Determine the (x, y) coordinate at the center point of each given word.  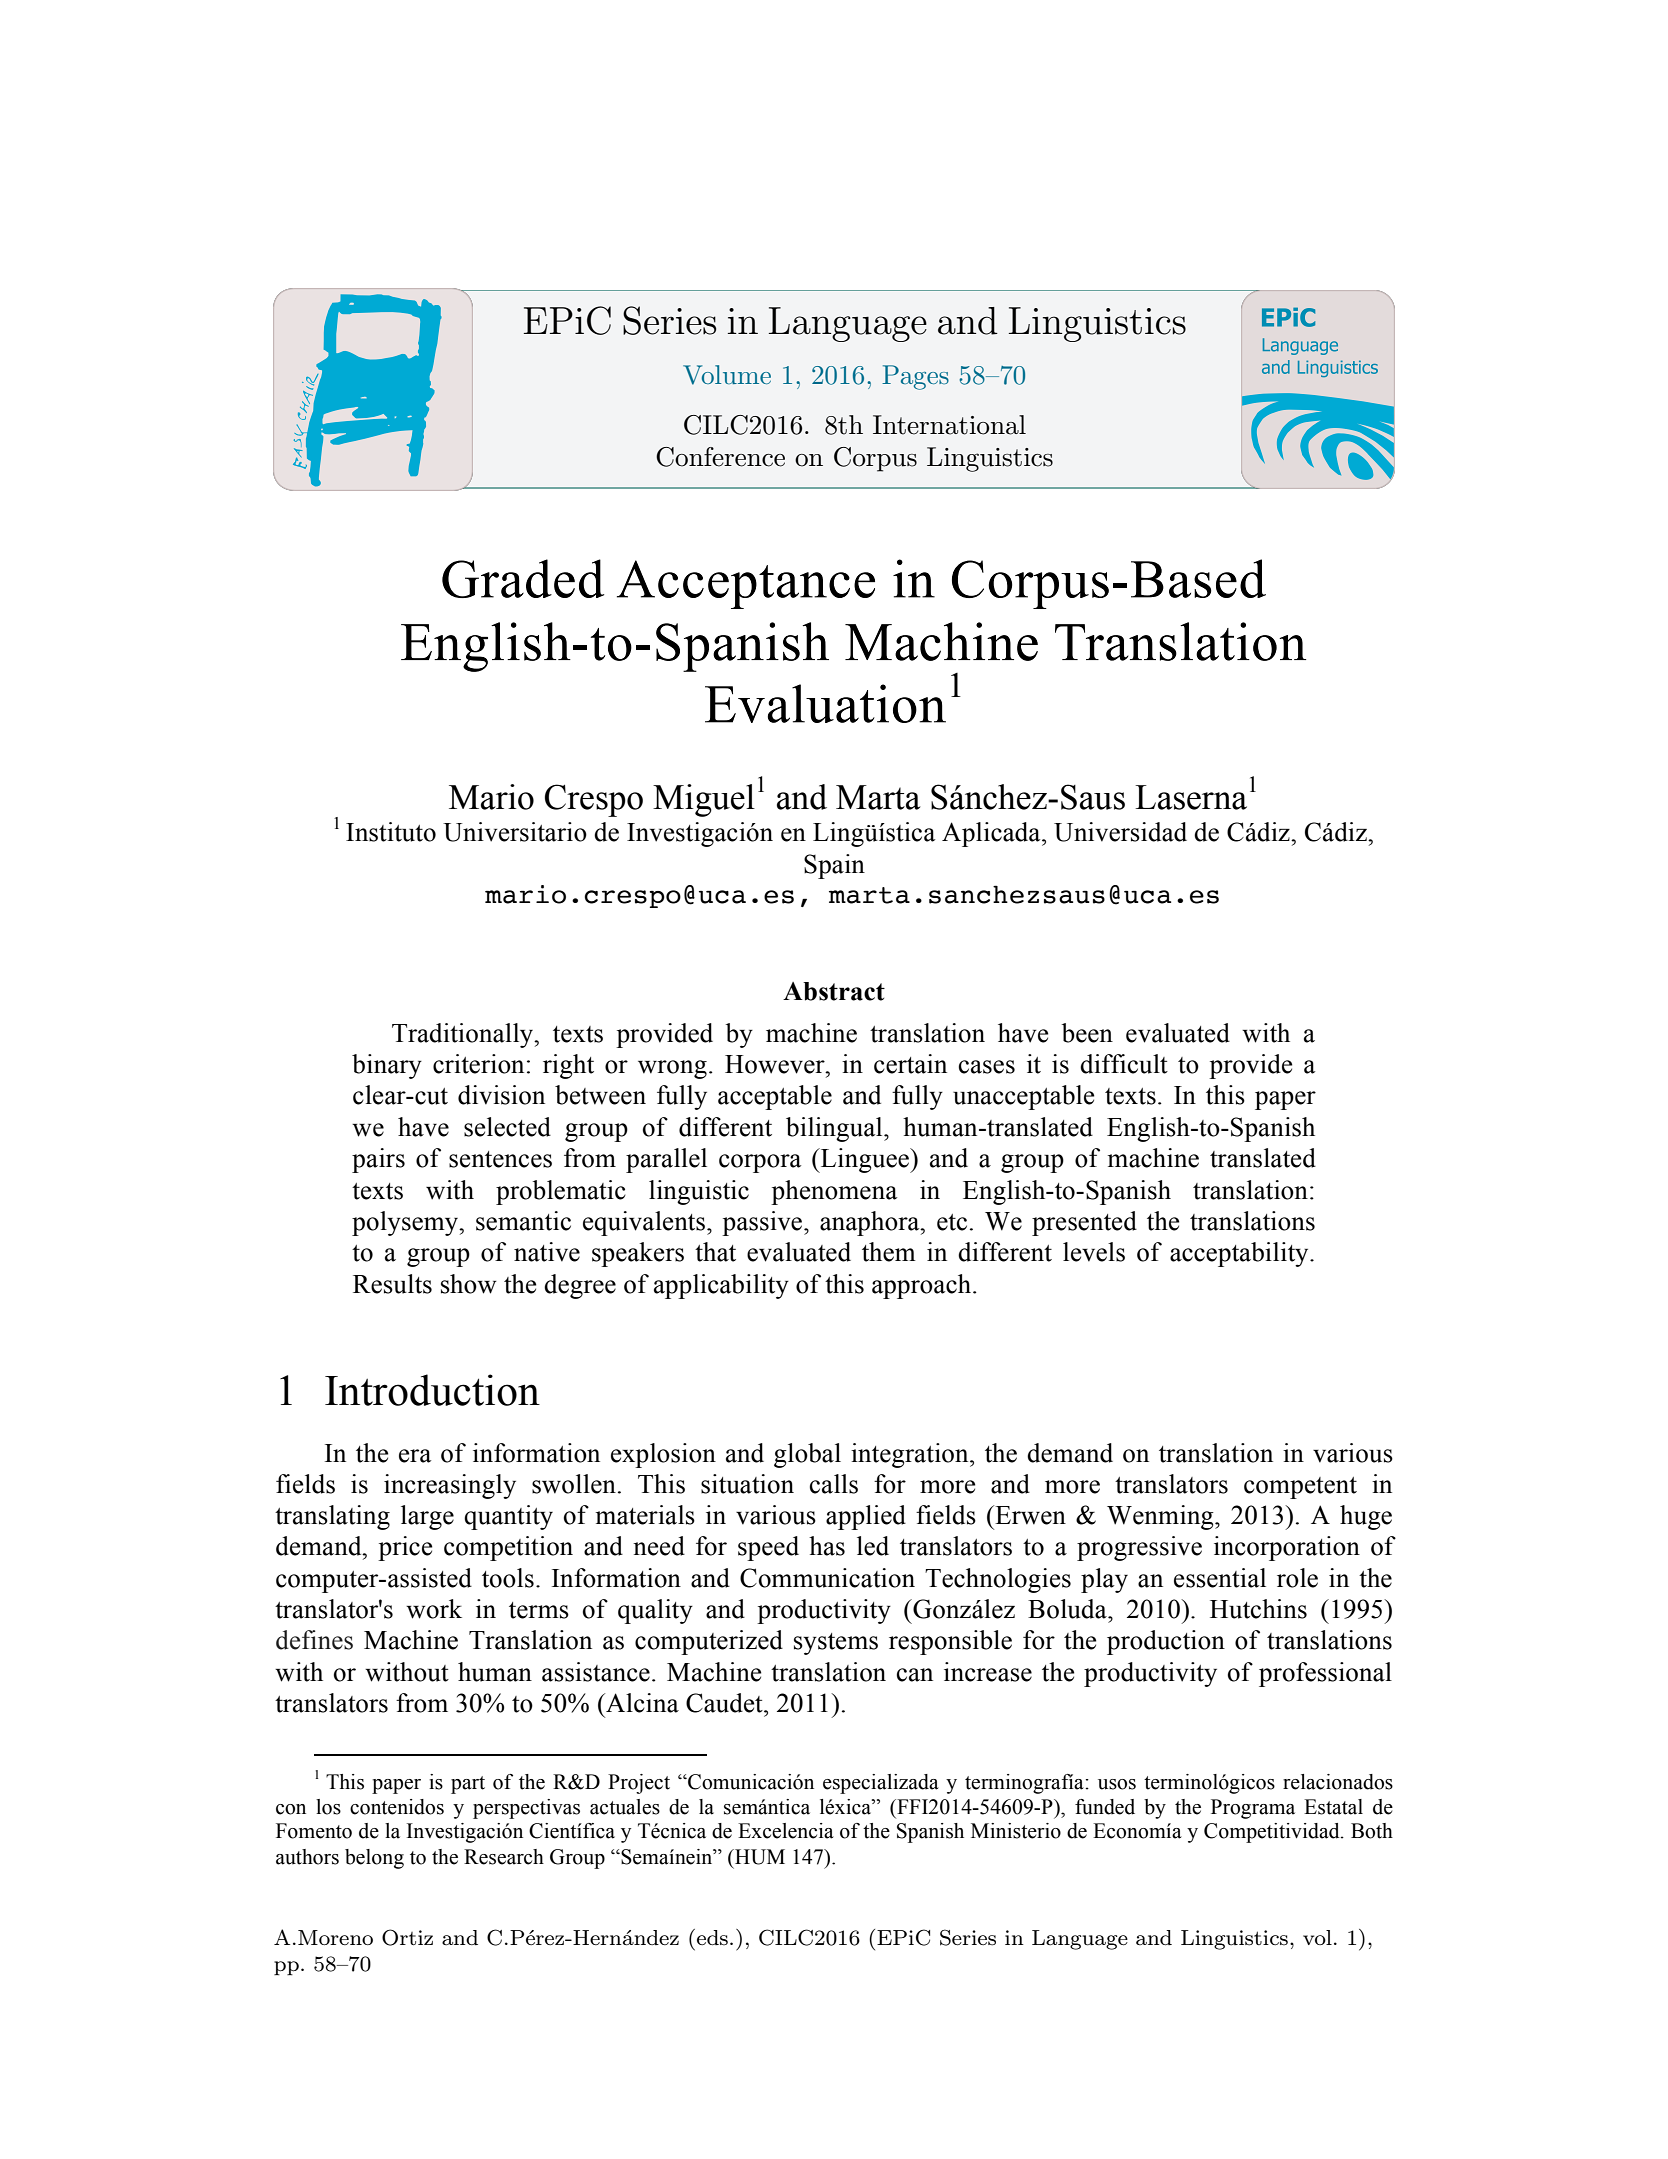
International (949, 425)
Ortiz (407, 1937)
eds (712, 1938)
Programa (1253, 1809)
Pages (915, 377)
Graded (523, 578)
